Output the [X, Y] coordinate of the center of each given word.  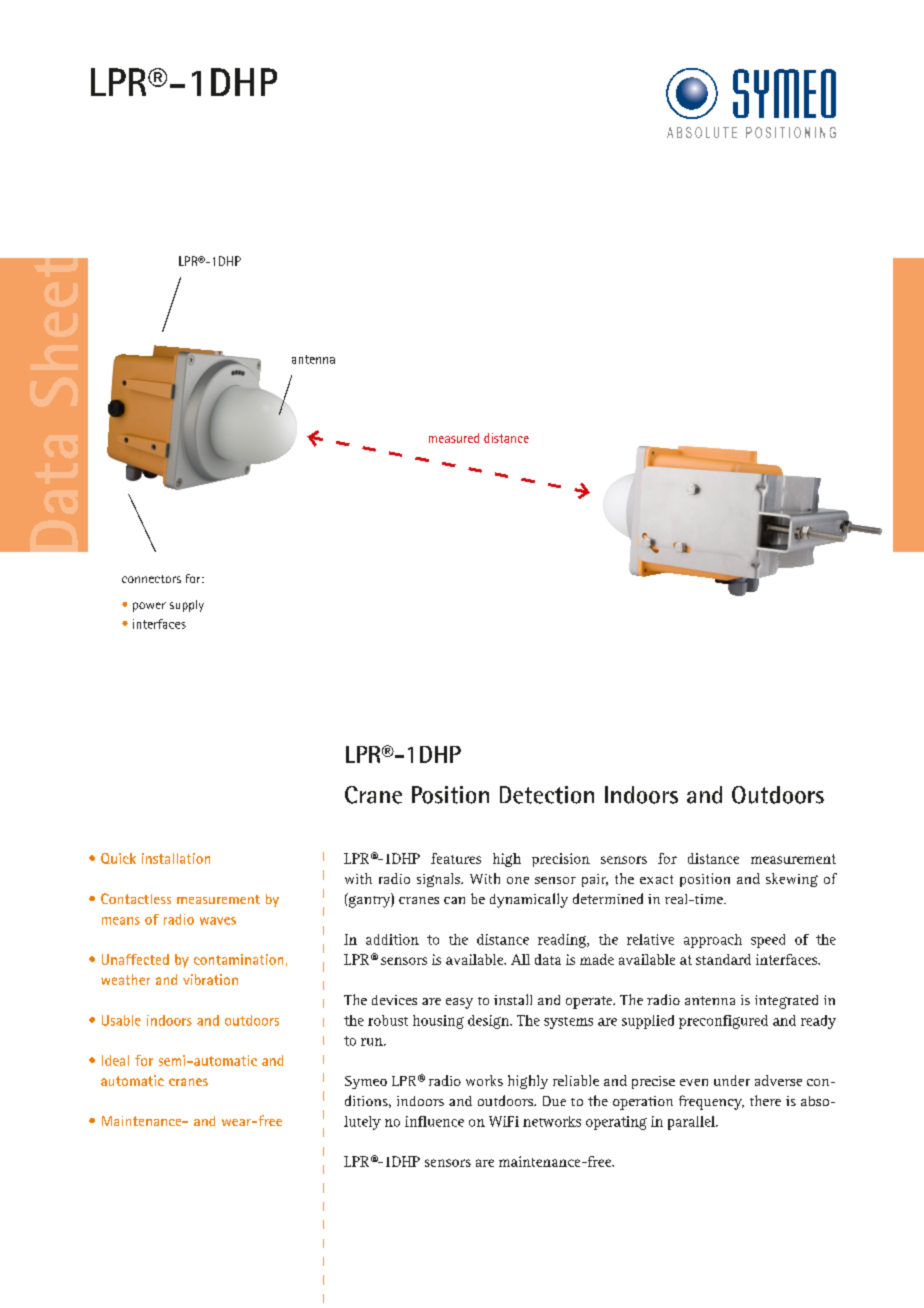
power [149, 607]
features [456, 858]
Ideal [115, 1060]
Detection [547, 795]
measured [454, 438]
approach [713, 941]
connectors [151, 579]
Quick [118, 858]
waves [218, 921]
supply [187, 606]
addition [392, 939]
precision [561, 860]
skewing [792, 880]
